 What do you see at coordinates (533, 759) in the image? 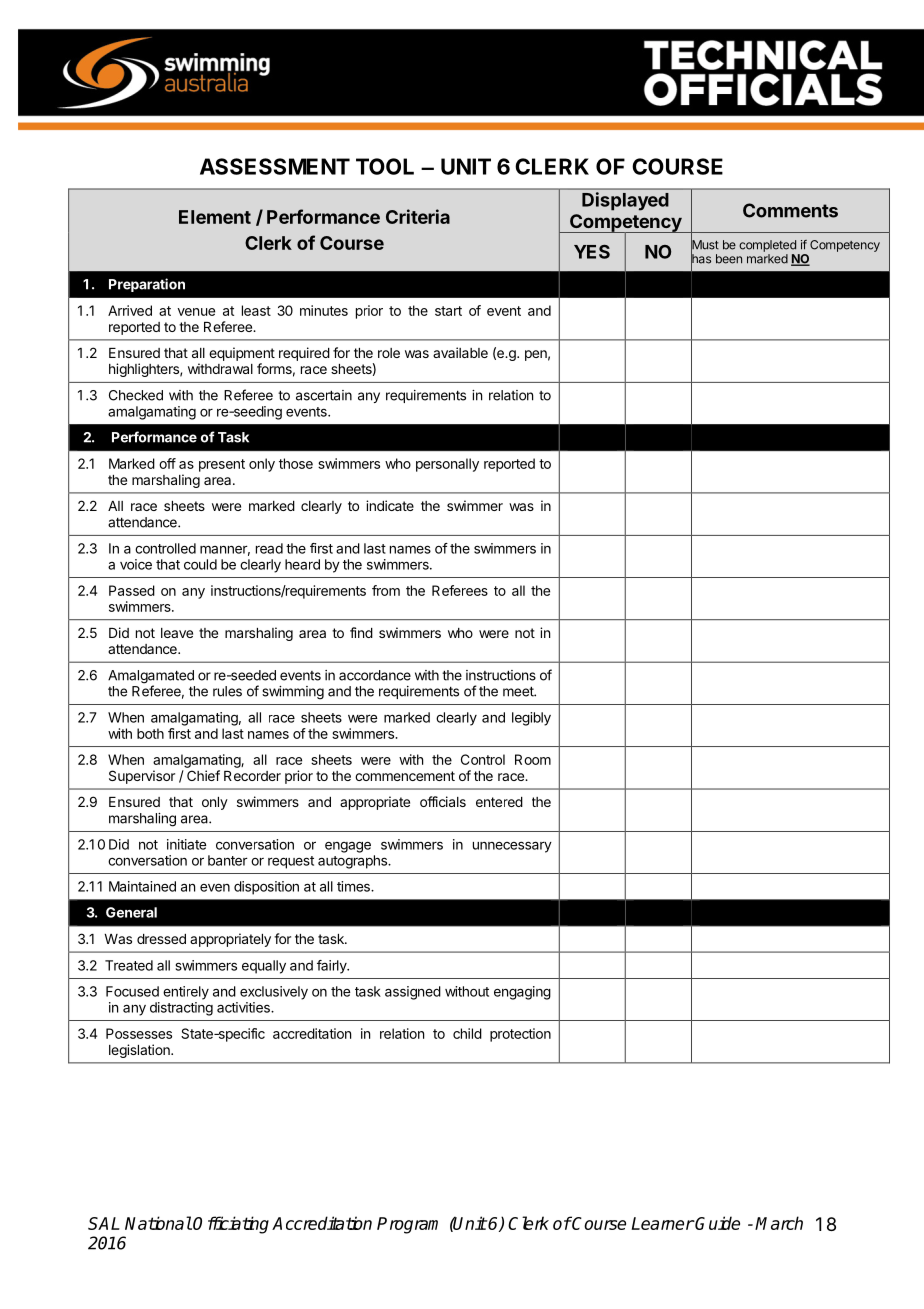
I see `Room` at bounding box center [533, 759].
